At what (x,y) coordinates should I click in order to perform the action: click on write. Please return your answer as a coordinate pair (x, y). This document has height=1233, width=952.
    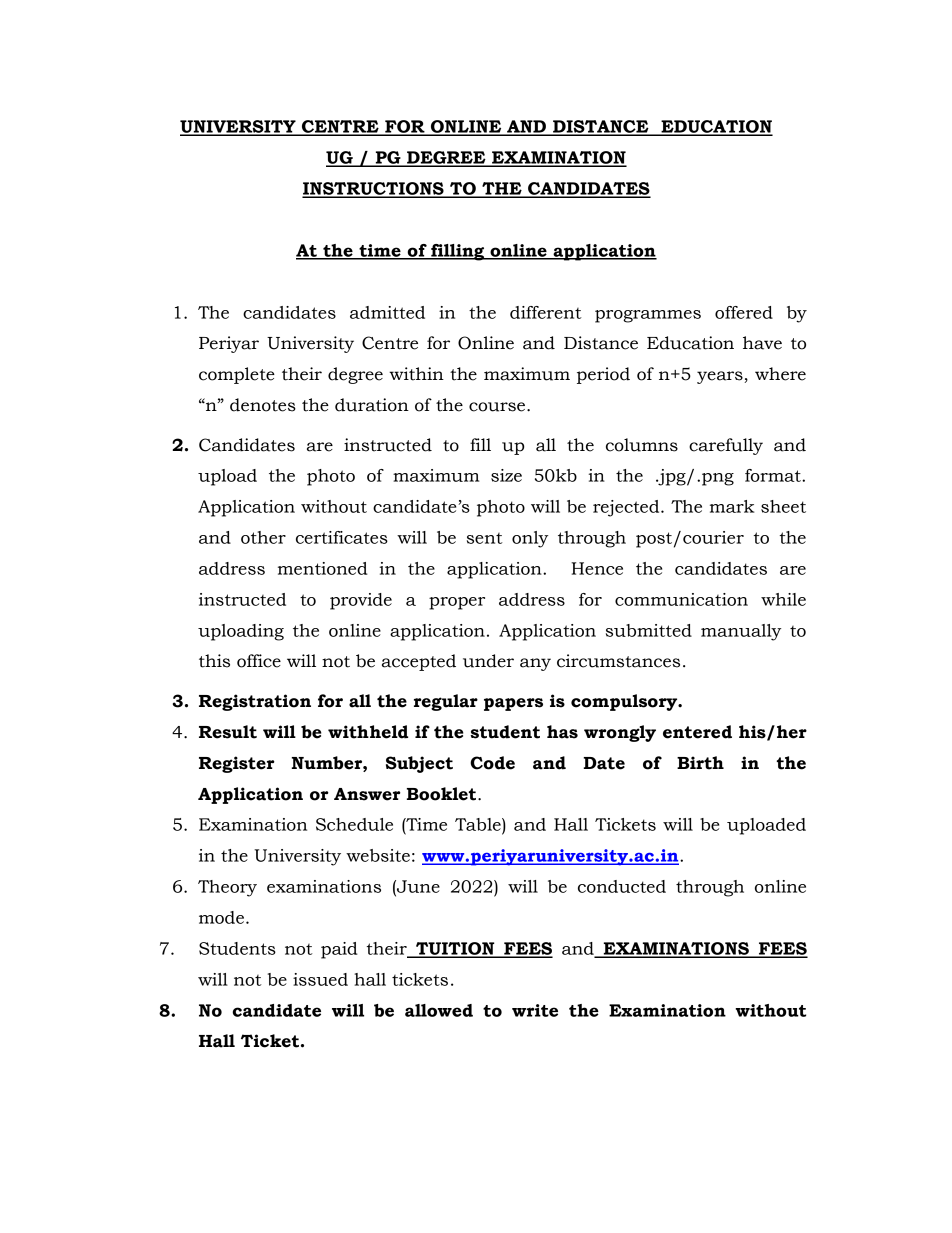
    Looking at the image, I should click on (535, 1010).
